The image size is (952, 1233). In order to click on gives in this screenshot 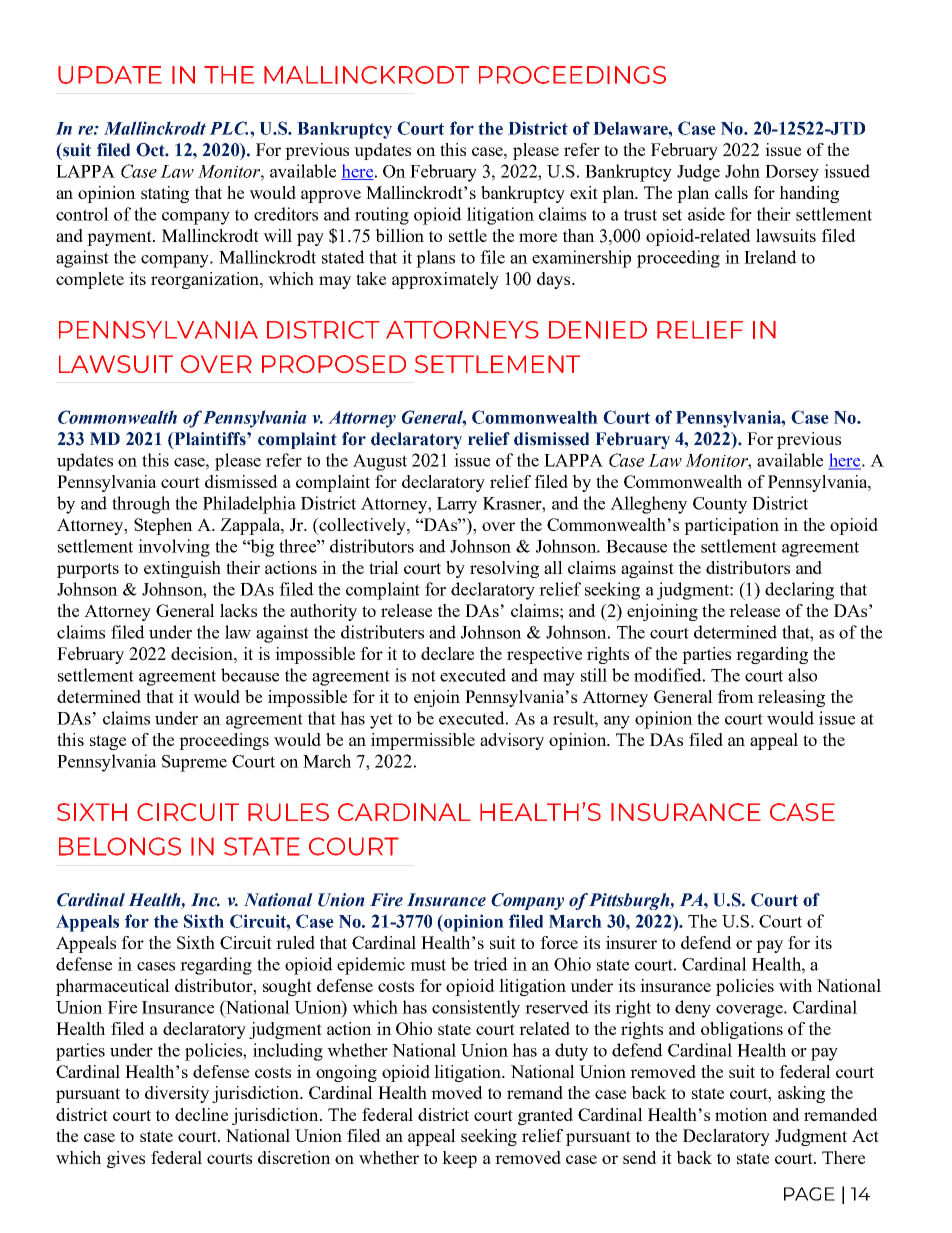, I will do `click(126, 1159)`.
